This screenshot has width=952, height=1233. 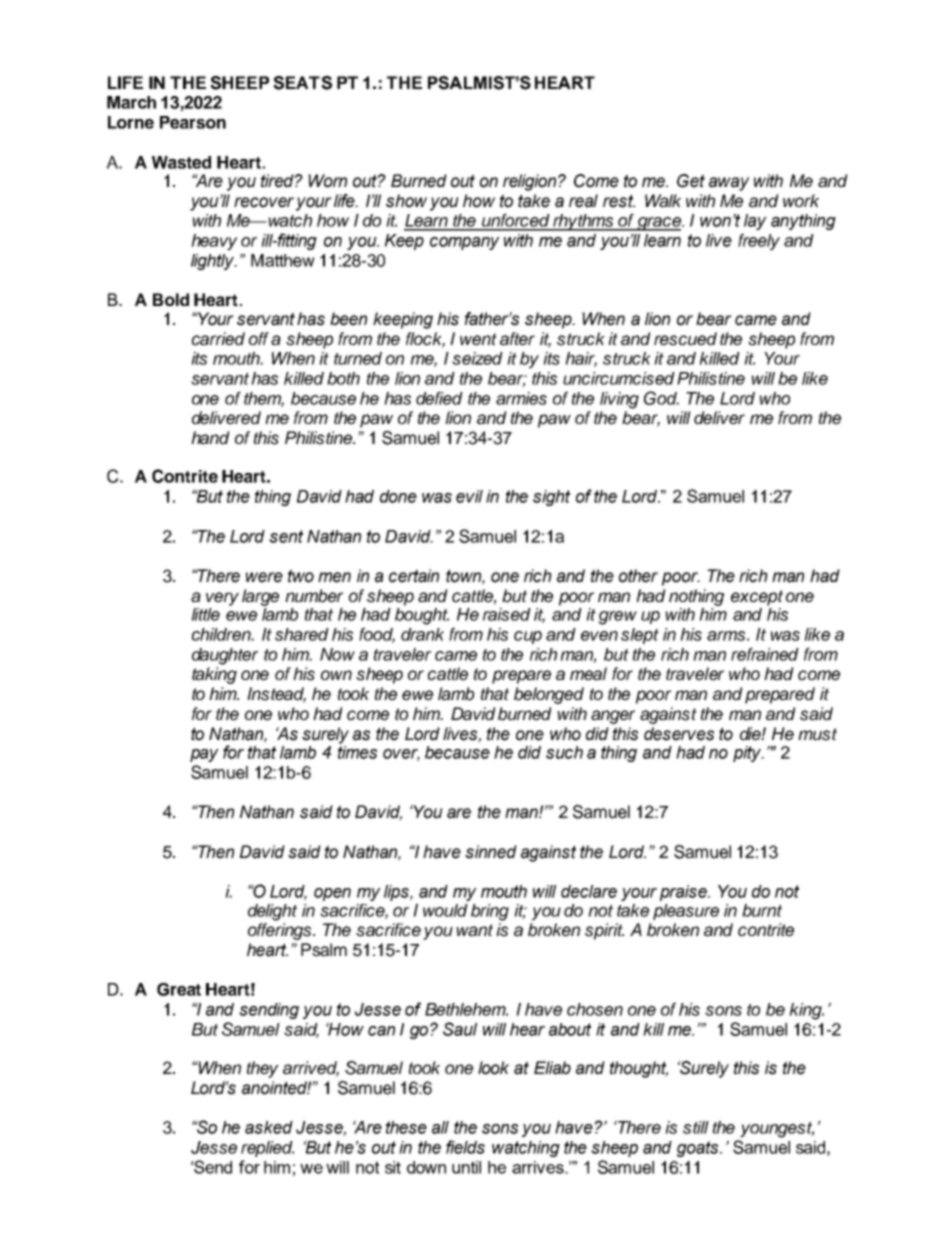 I want to click on pity, so click(x=748, y=754).
